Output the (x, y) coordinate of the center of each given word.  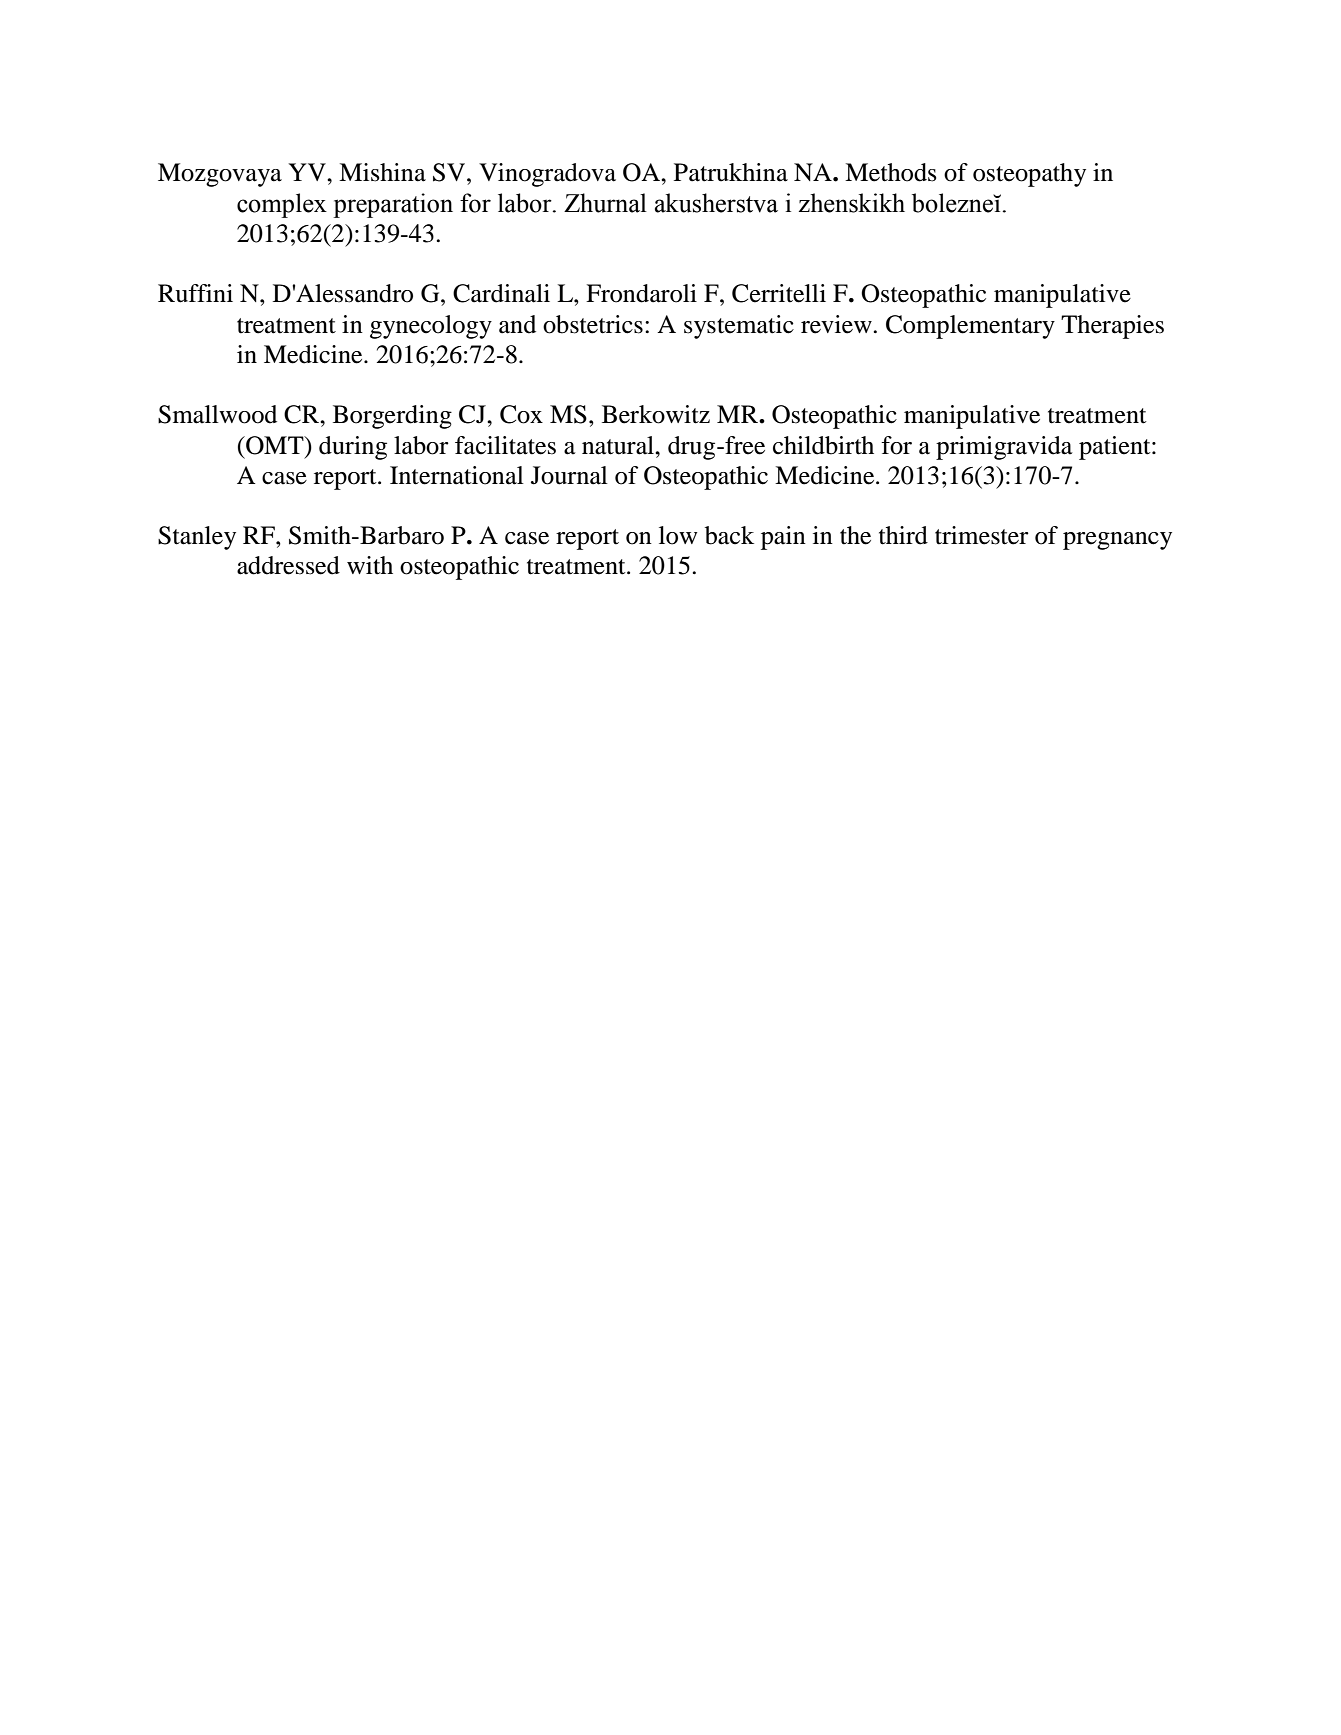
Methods (891, 172)
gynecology (431, 327)
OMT (275, 445)
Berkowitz (656, 414)
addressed (288, 565)
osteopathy (1029, 175)
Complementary (970, 327)
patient (1116, 448)
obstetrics (593, 324)
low (678, 535)
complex (282, 205)
